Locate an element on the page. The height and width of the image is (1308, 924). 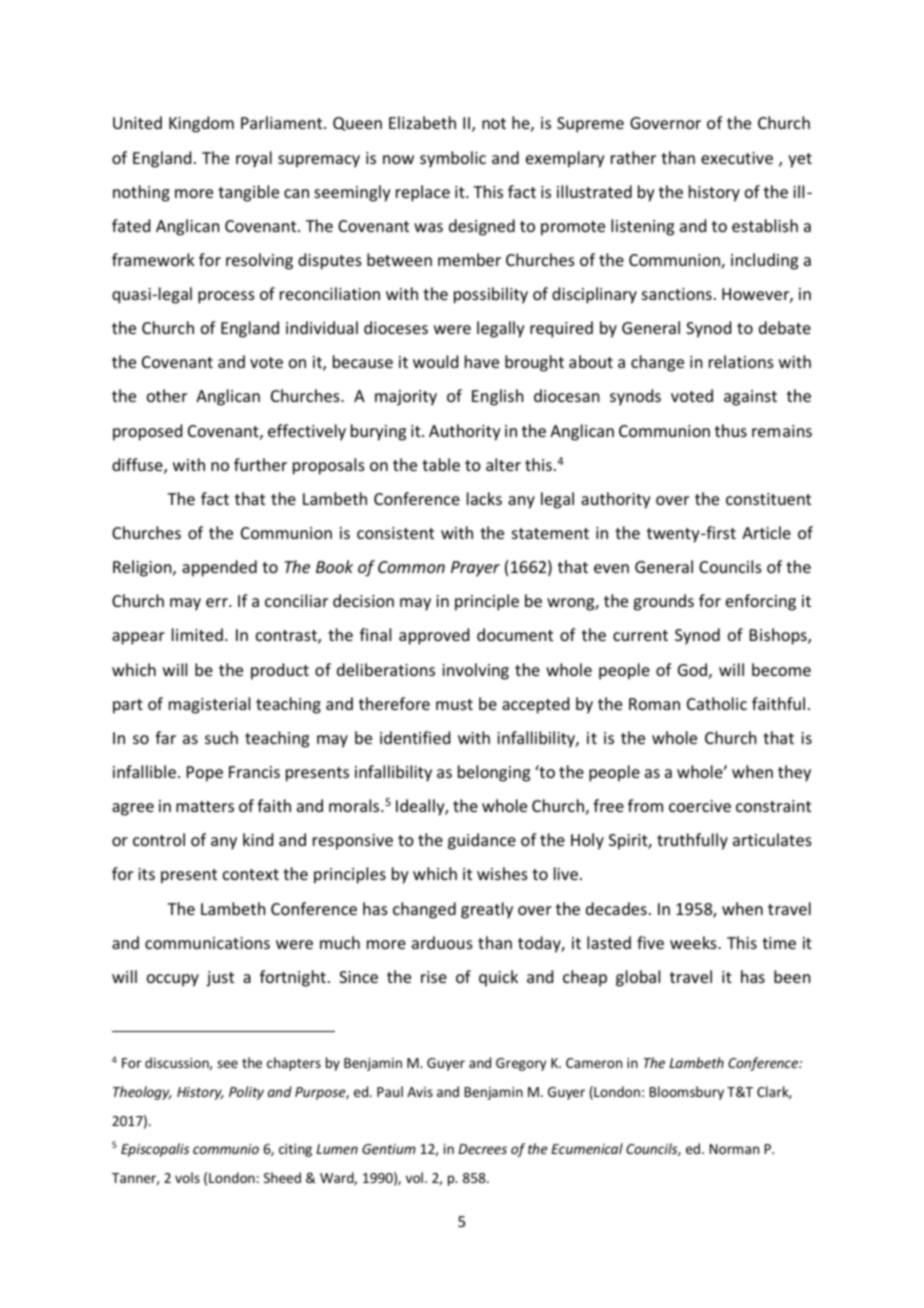
such is located at coordinates (221, 737).
